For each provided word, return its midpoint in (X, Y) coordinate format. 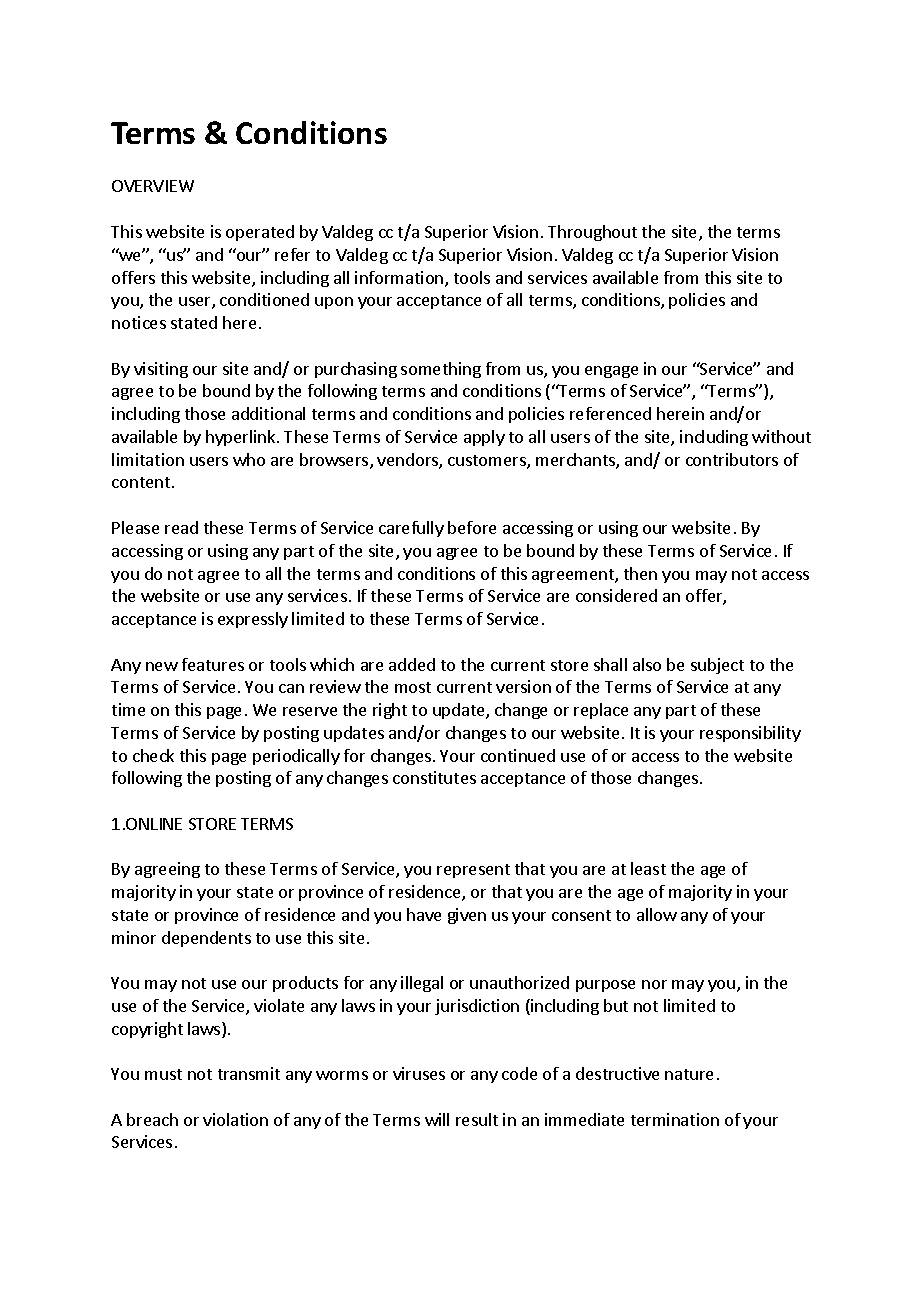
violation (235, 1119)
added (412, 664)
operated (260, 233)
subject (717, 666)
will (437, 1119)
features (213, 664)
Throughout (592, 233)
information (400, 279)
